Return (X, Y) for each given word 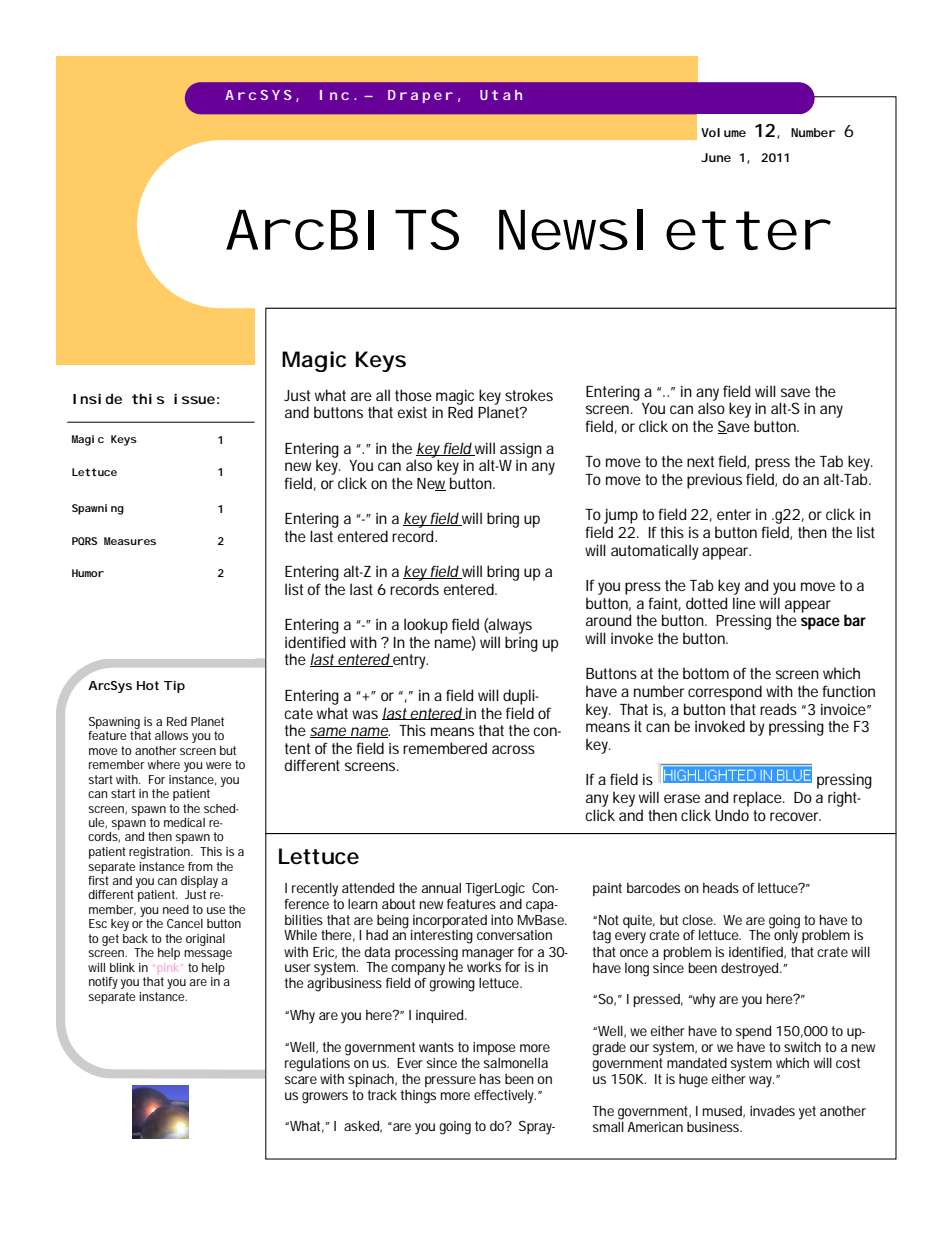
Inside (97, 398)
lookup (426, 626)
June (716, 157)
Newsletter (661, 229)
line (744, 603)
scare (301, 1080)
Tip (174, 687)
